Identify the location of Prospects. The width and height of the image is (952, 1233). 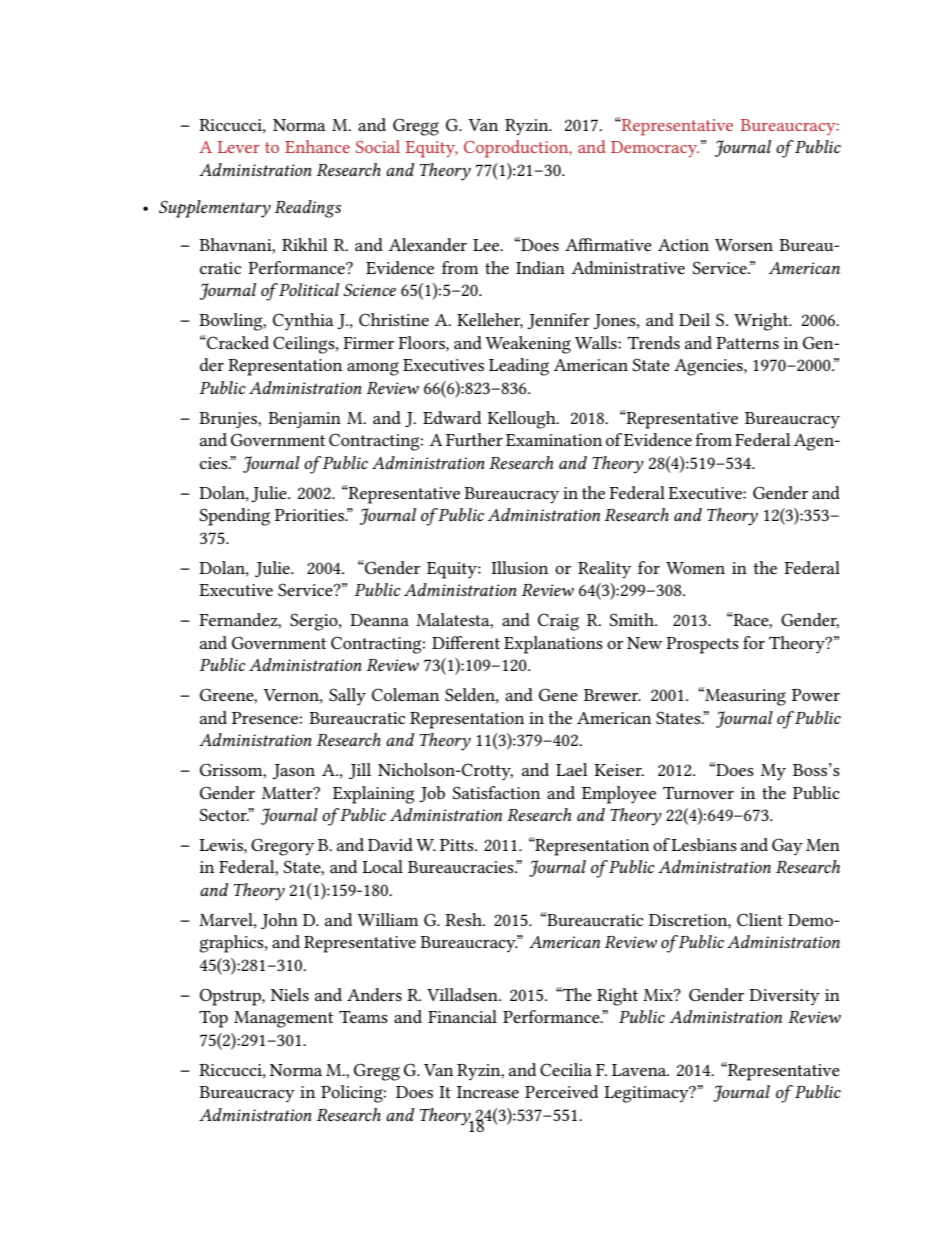
(702, 645).
